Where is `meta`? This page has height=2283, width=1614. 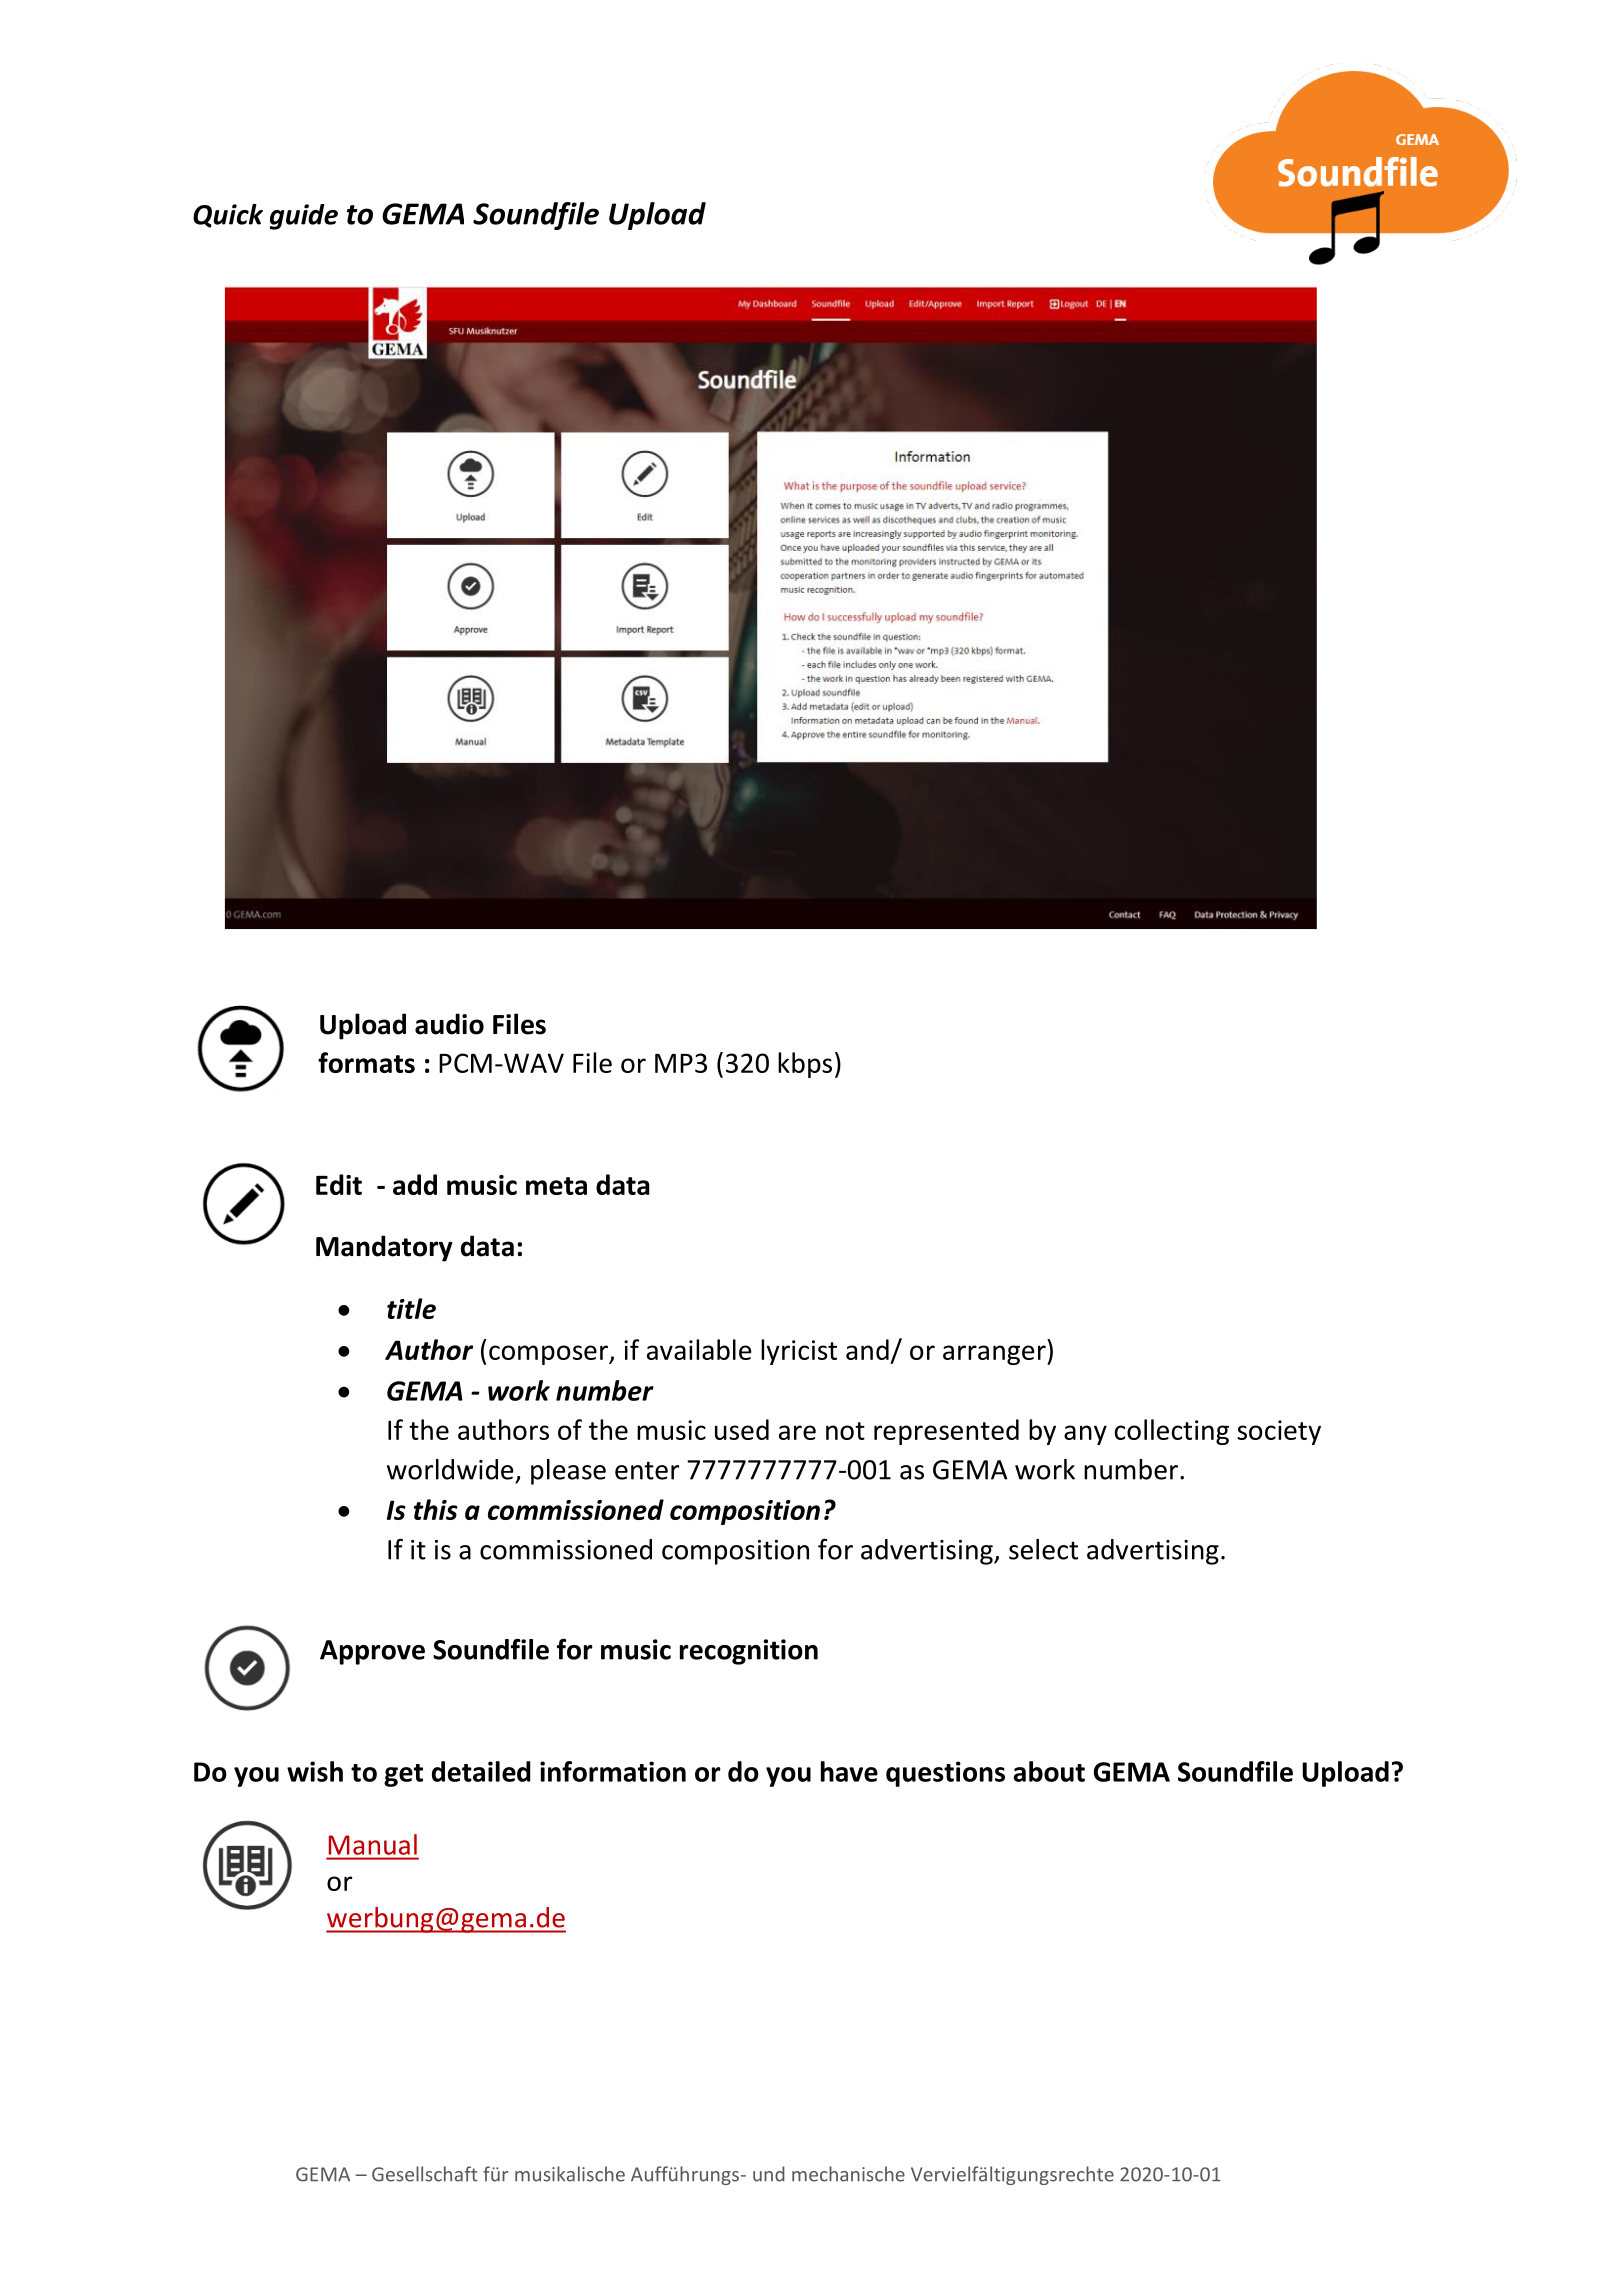 meta is located at coordinates (556, 1186).
